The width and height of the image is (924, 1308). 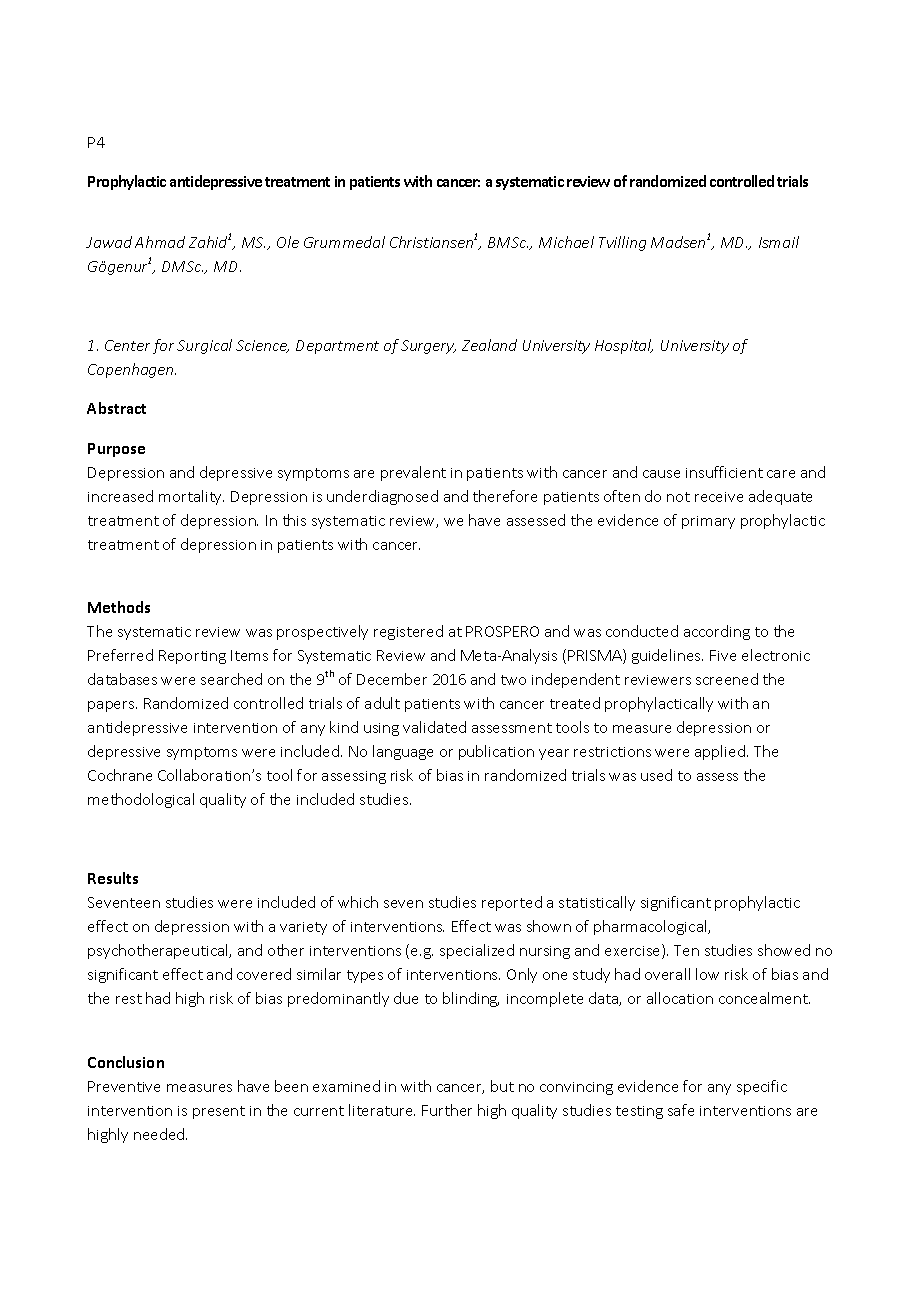 I want to click on prevalent, so click(x=413, y=473).
